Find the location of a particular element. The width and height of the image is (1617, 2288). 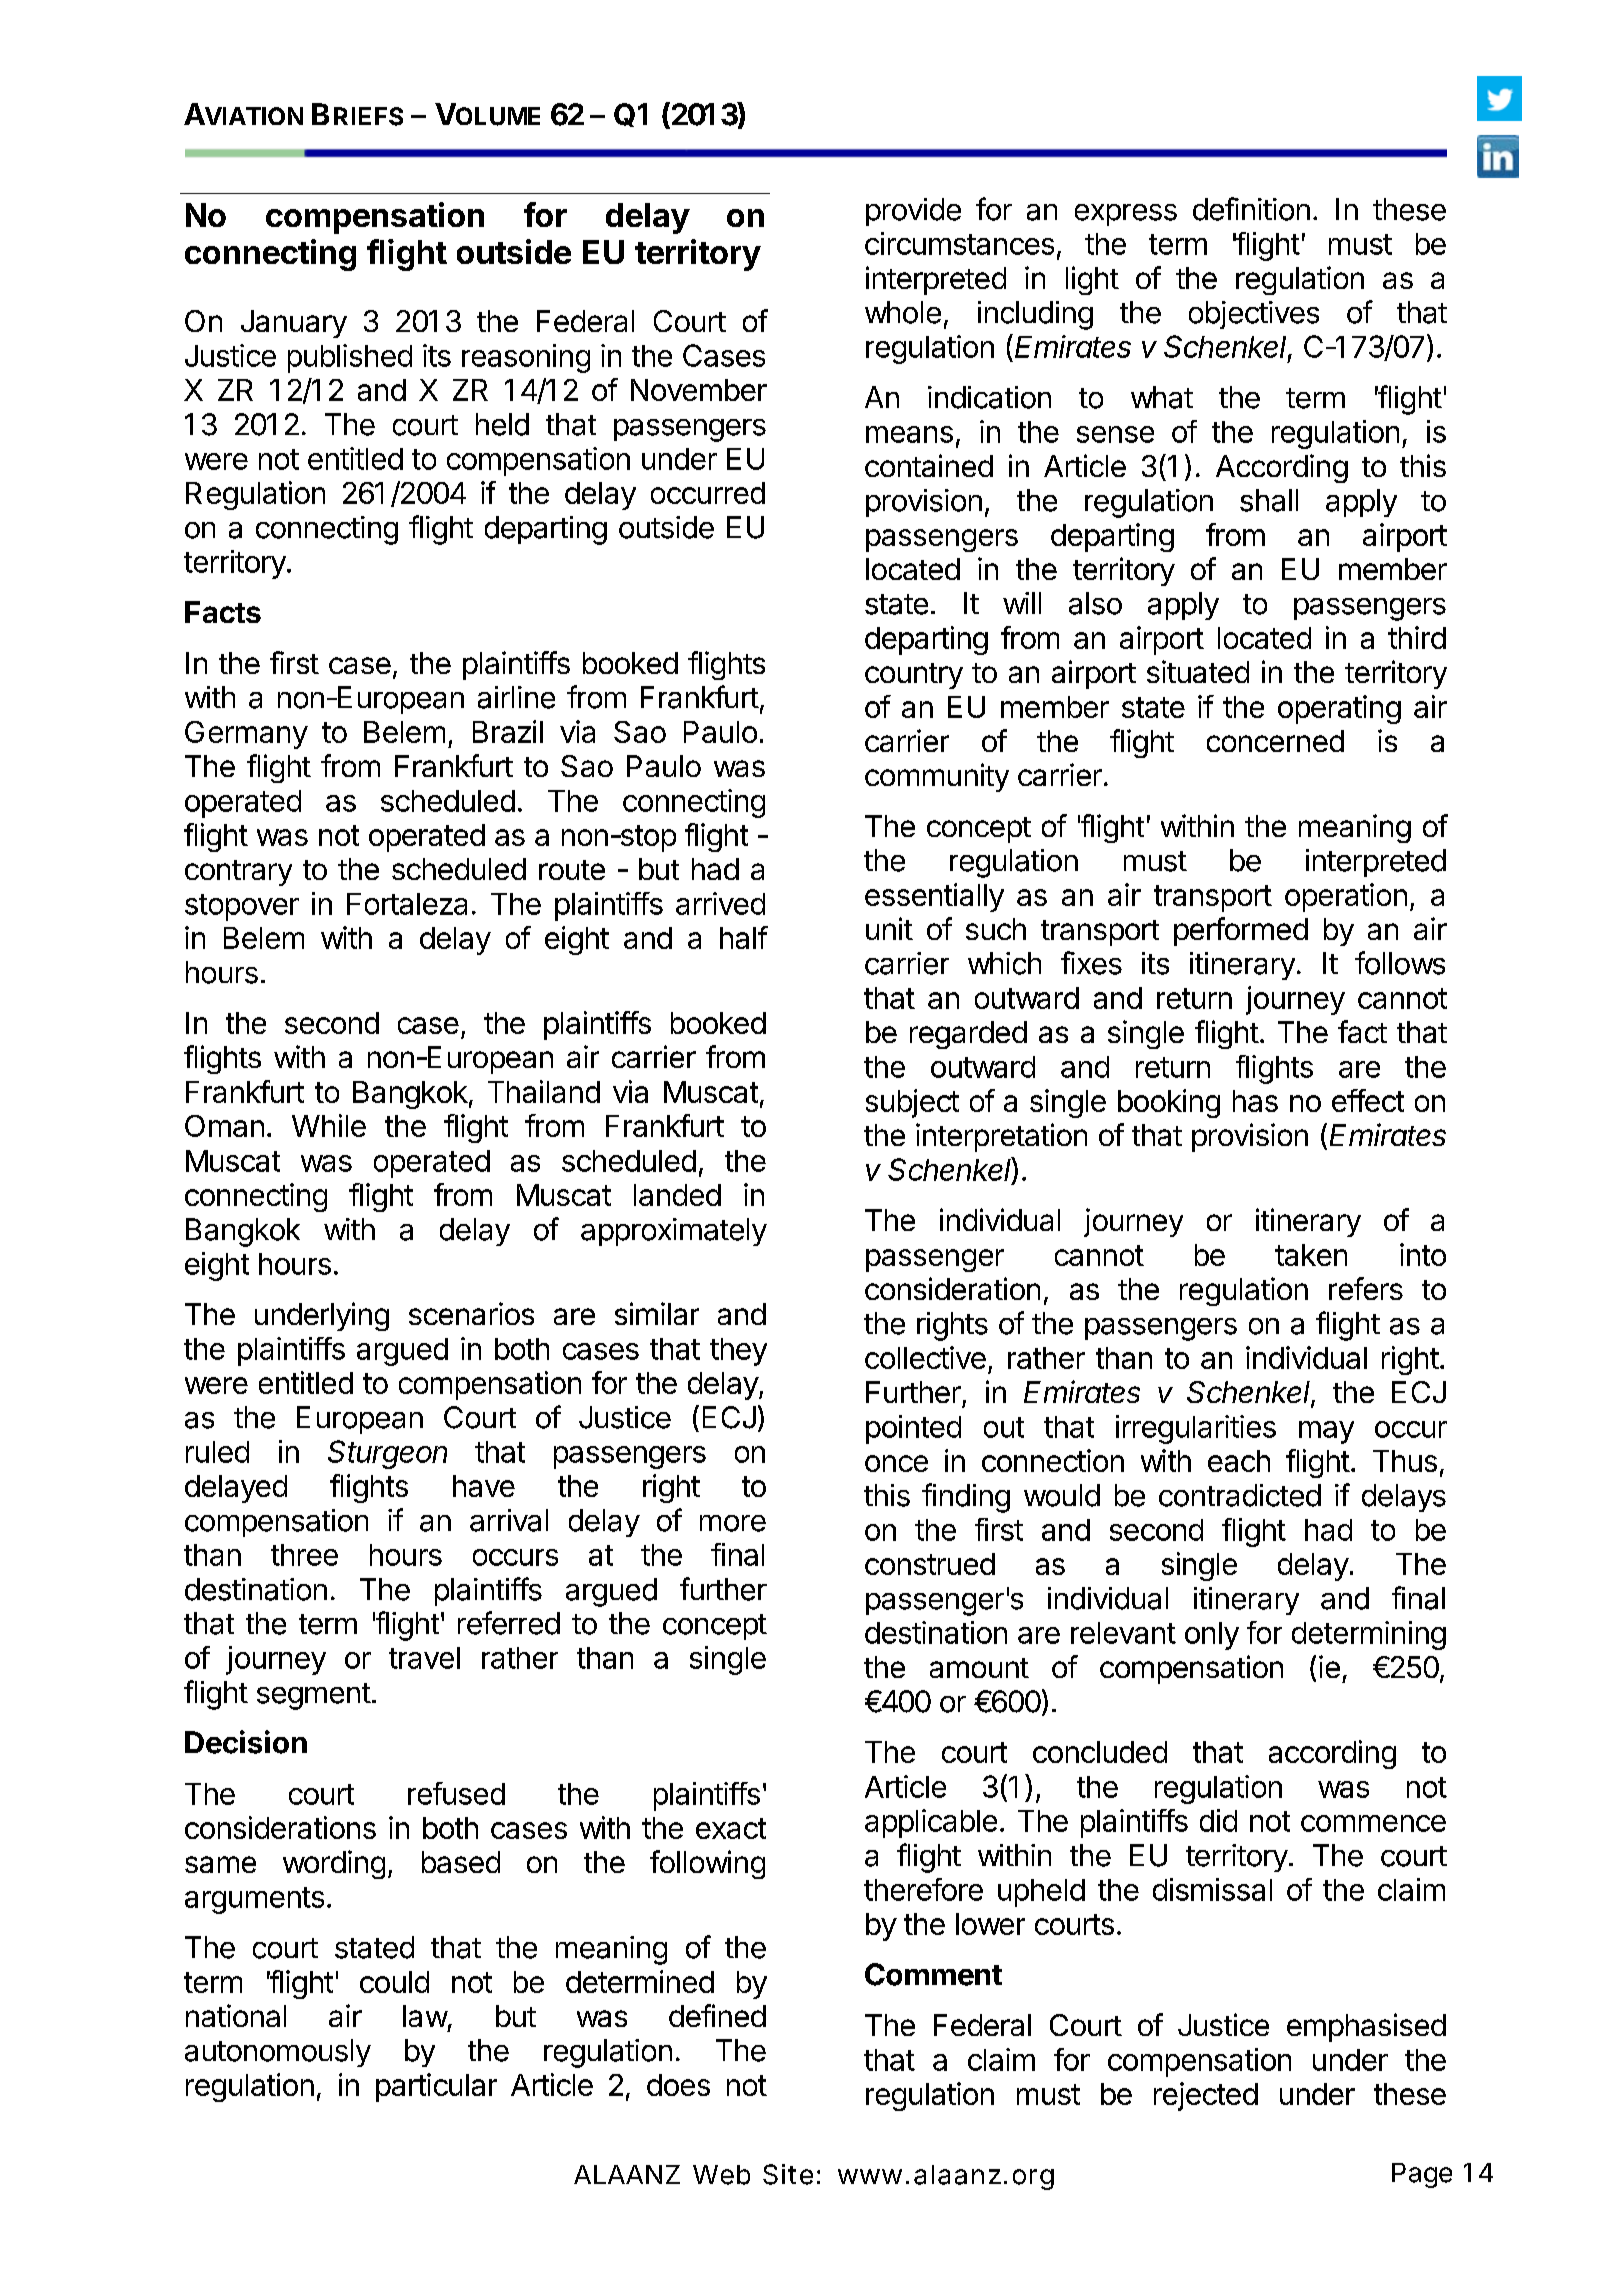

particular is located at coordinates (436, 2087).
